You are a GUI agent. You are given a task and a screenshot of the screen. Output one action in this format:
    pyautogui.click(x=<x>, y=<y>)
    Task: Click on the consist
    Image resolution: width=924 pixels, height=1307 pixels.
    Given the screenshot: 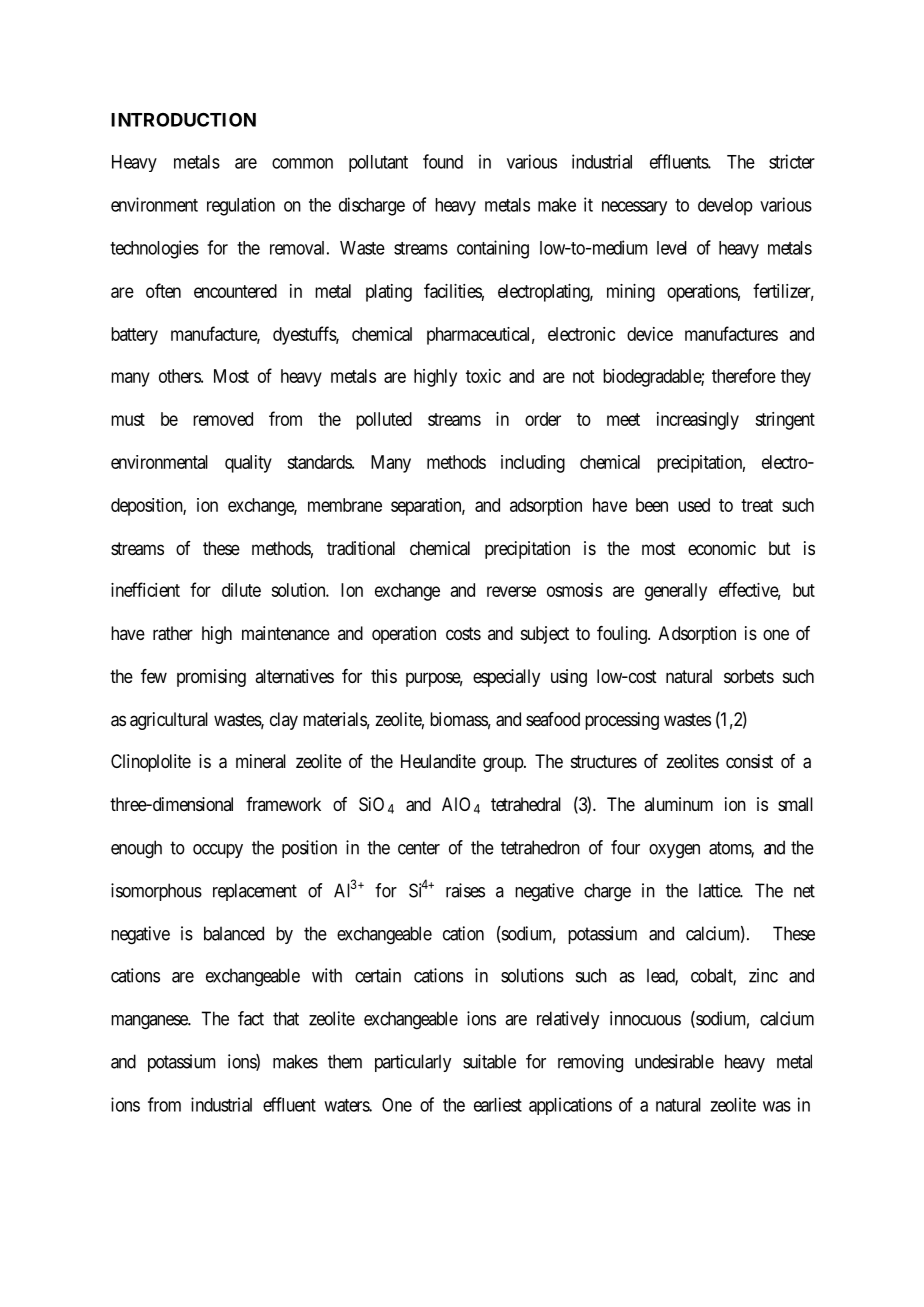 What is the action you would take?
    pyautogui.click(x=749, y=761)
